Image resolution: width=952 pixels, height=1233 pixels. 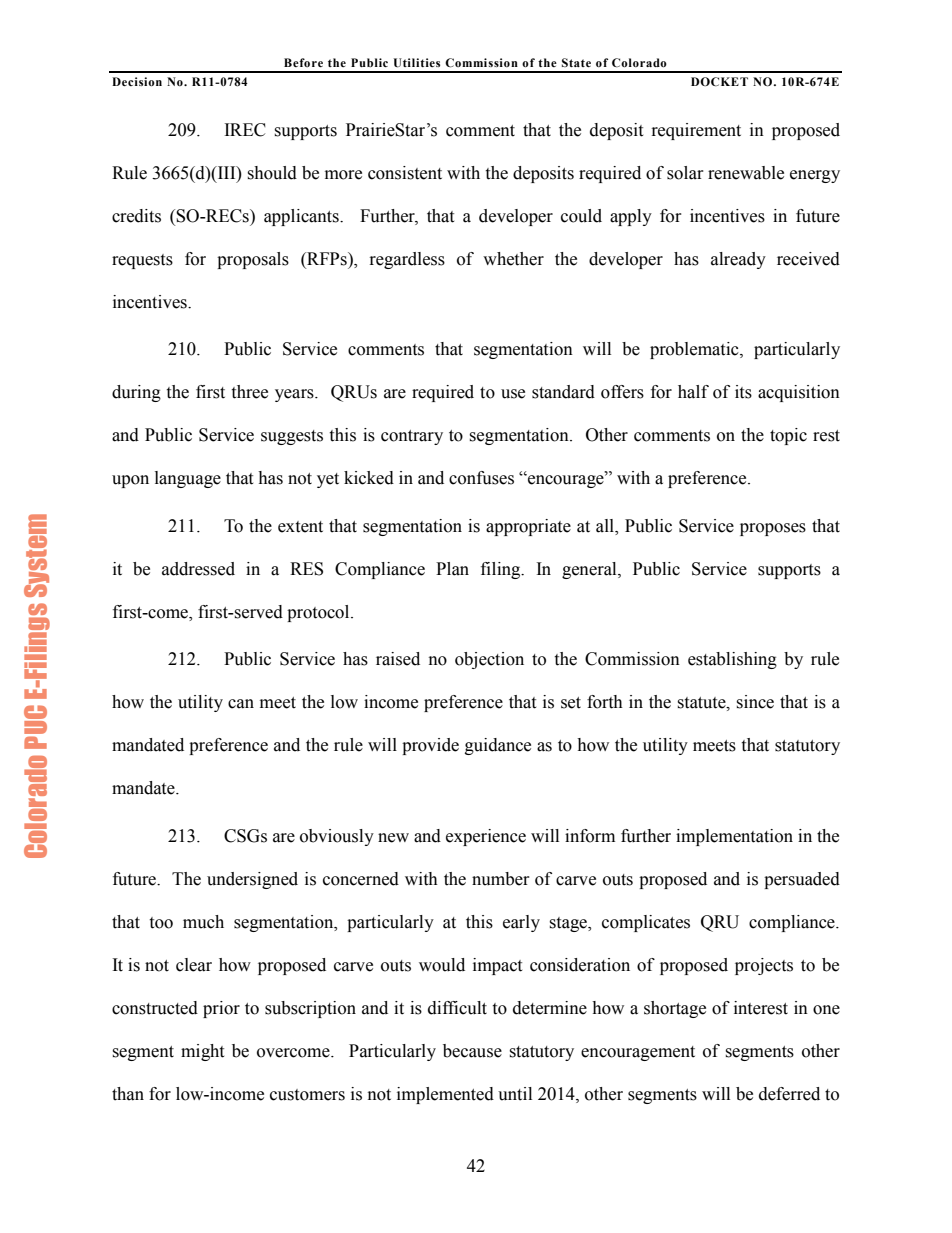 What do you see at coordinates (472, 1051) in the image?
I see `because` at bounding box center [472, 1051].
